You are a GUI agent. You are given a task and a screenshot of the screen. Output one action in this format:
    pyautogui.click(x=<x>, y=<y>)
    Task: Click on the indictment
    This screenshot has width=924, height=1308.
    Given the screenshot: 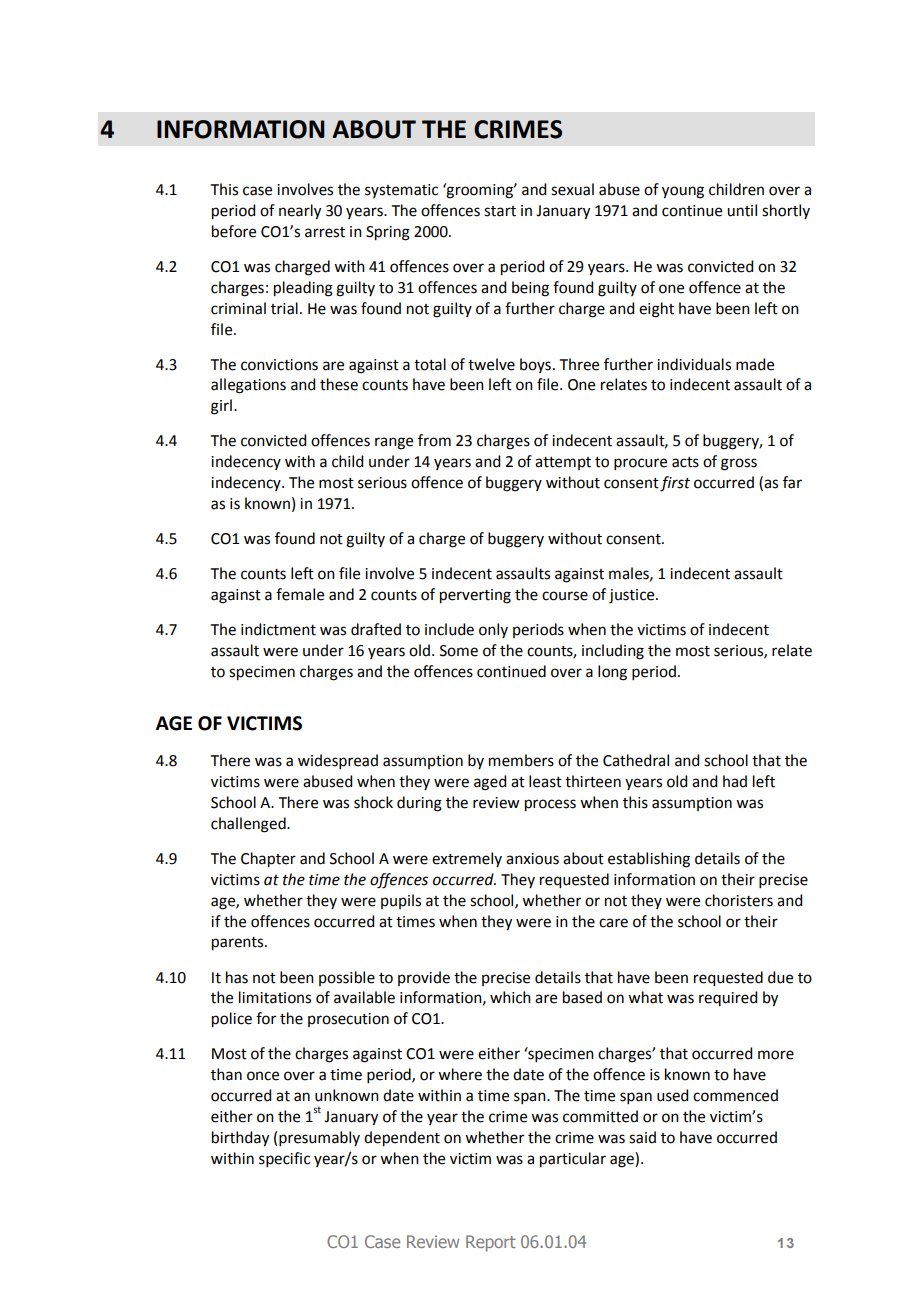 What is the action you would take?
    pyautogui.click(x=278, y=629)
